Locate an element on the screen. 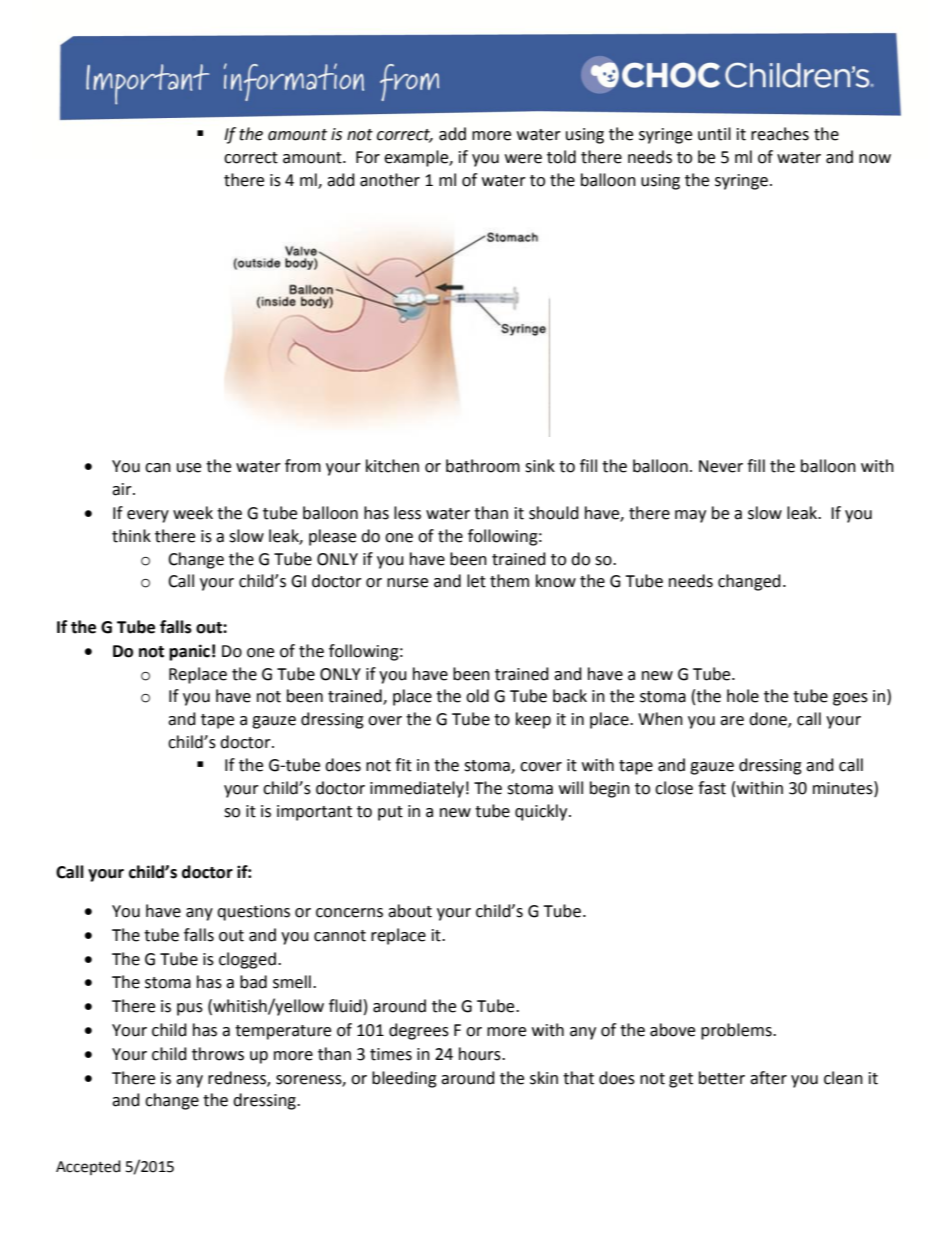  For is located at coordinates (368, 157).
